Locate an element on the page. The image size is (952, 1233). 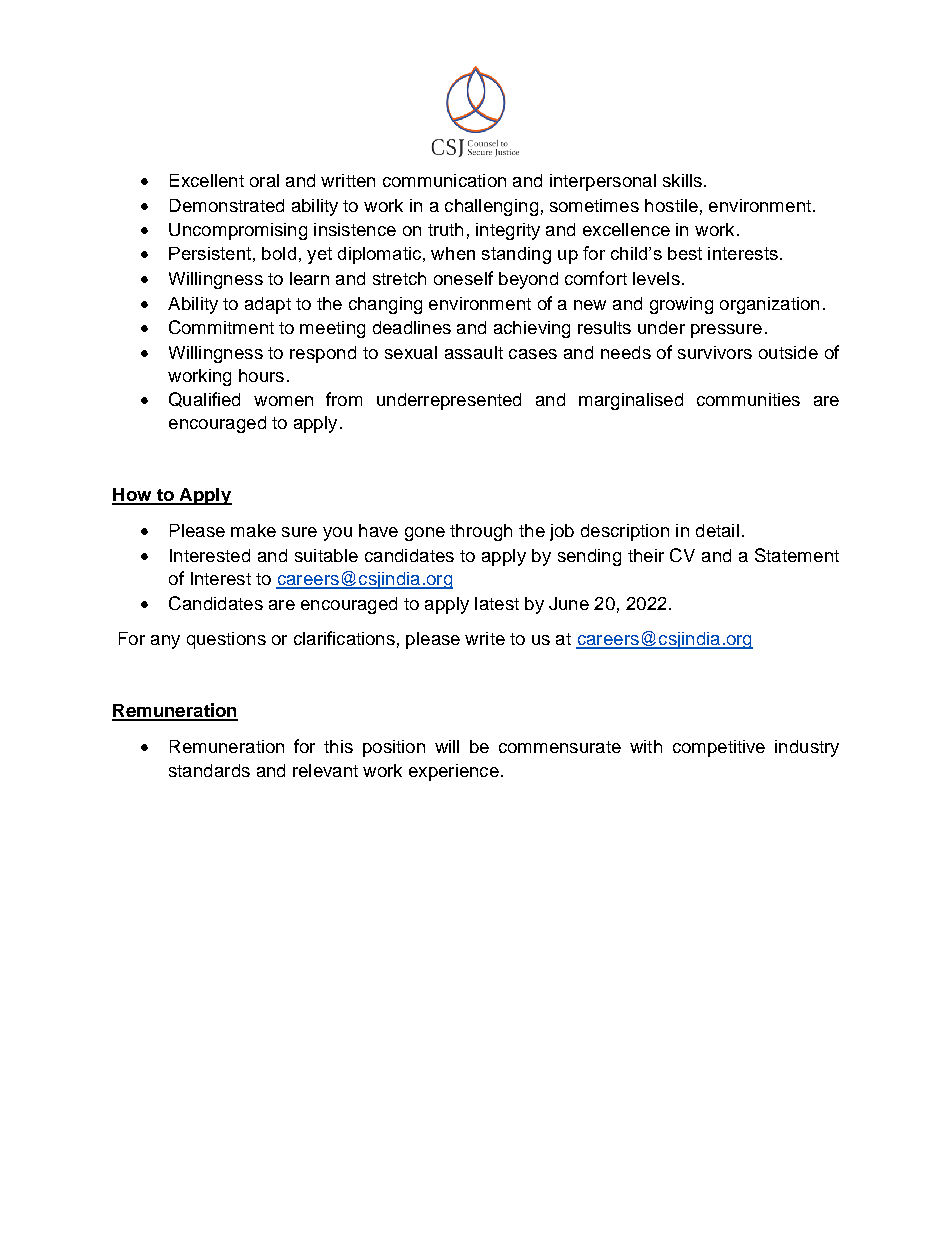
Demonstrated is located at coordinates (227, 205).
